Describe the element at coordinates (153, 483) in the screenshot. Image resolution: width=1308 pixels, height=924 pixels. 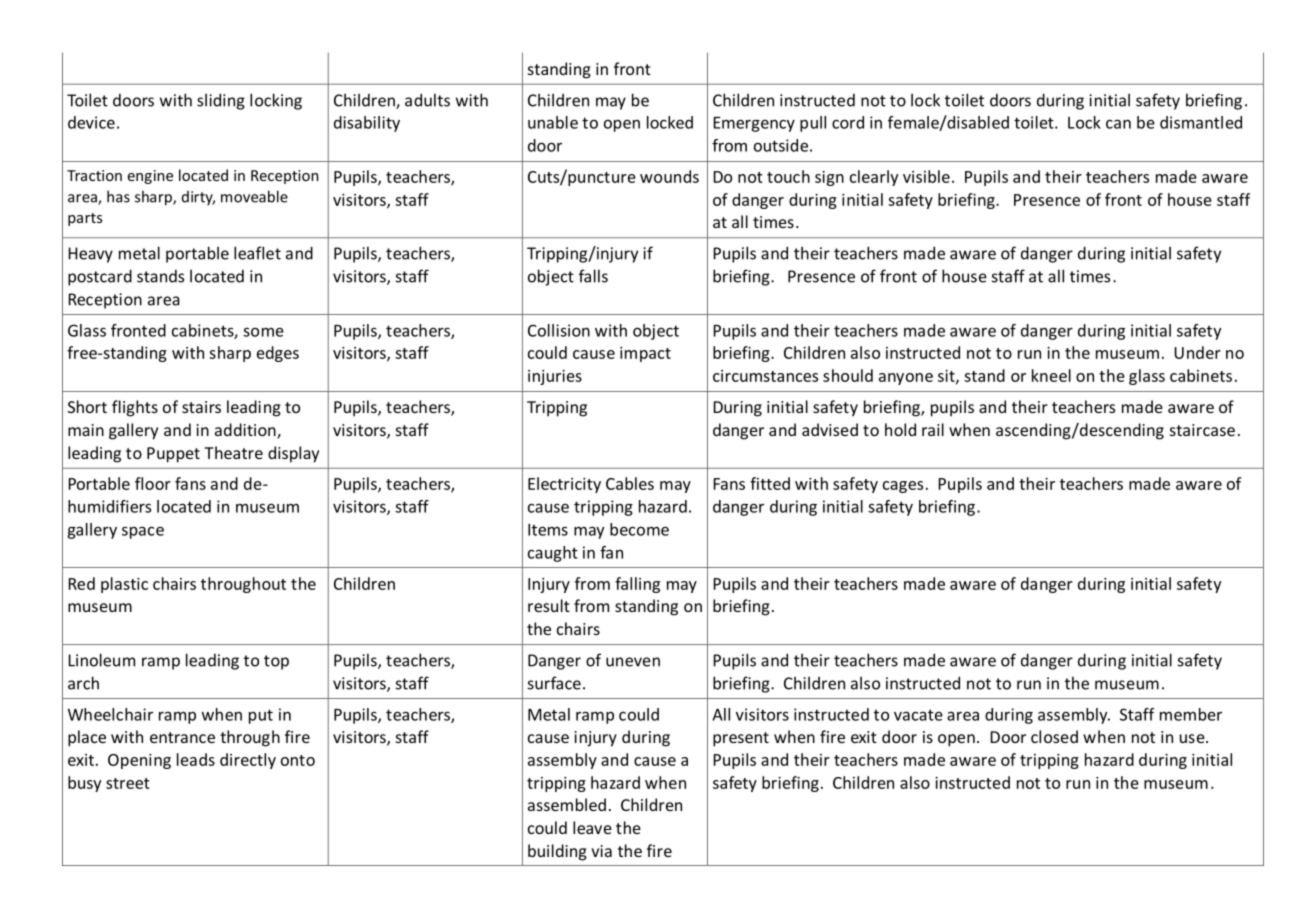
I see `floor` at that location.
